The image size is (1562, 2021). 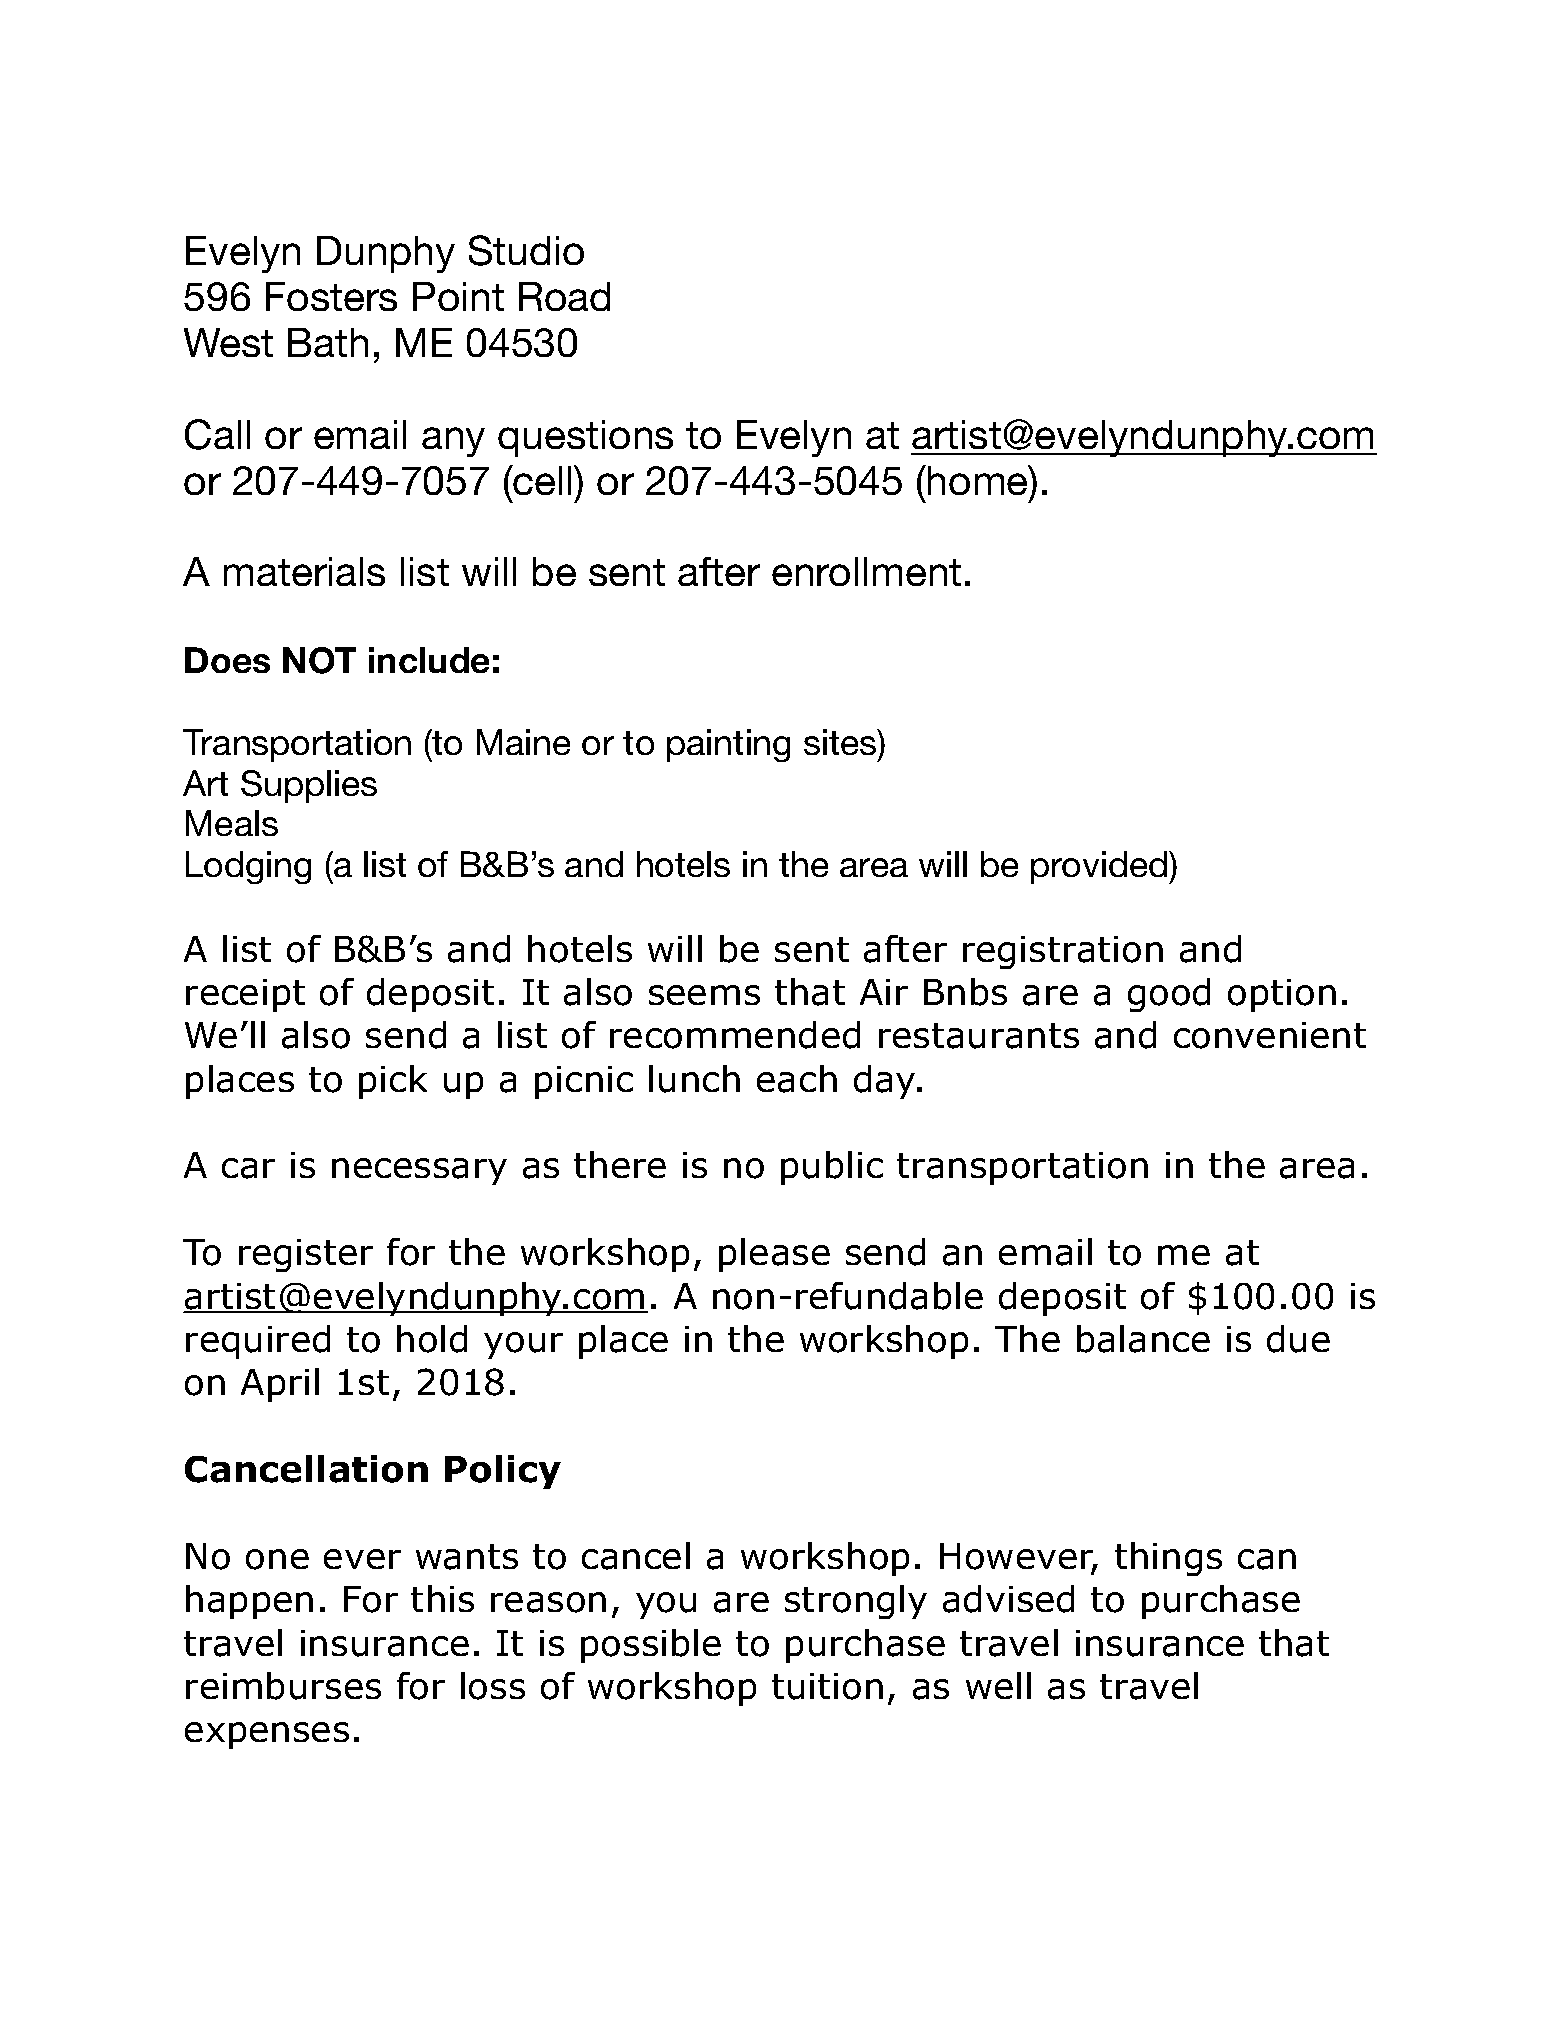 What do you see at coordinates (827, 1686) in the document?
I see `tuition` at bounding box center [827, 1686].
